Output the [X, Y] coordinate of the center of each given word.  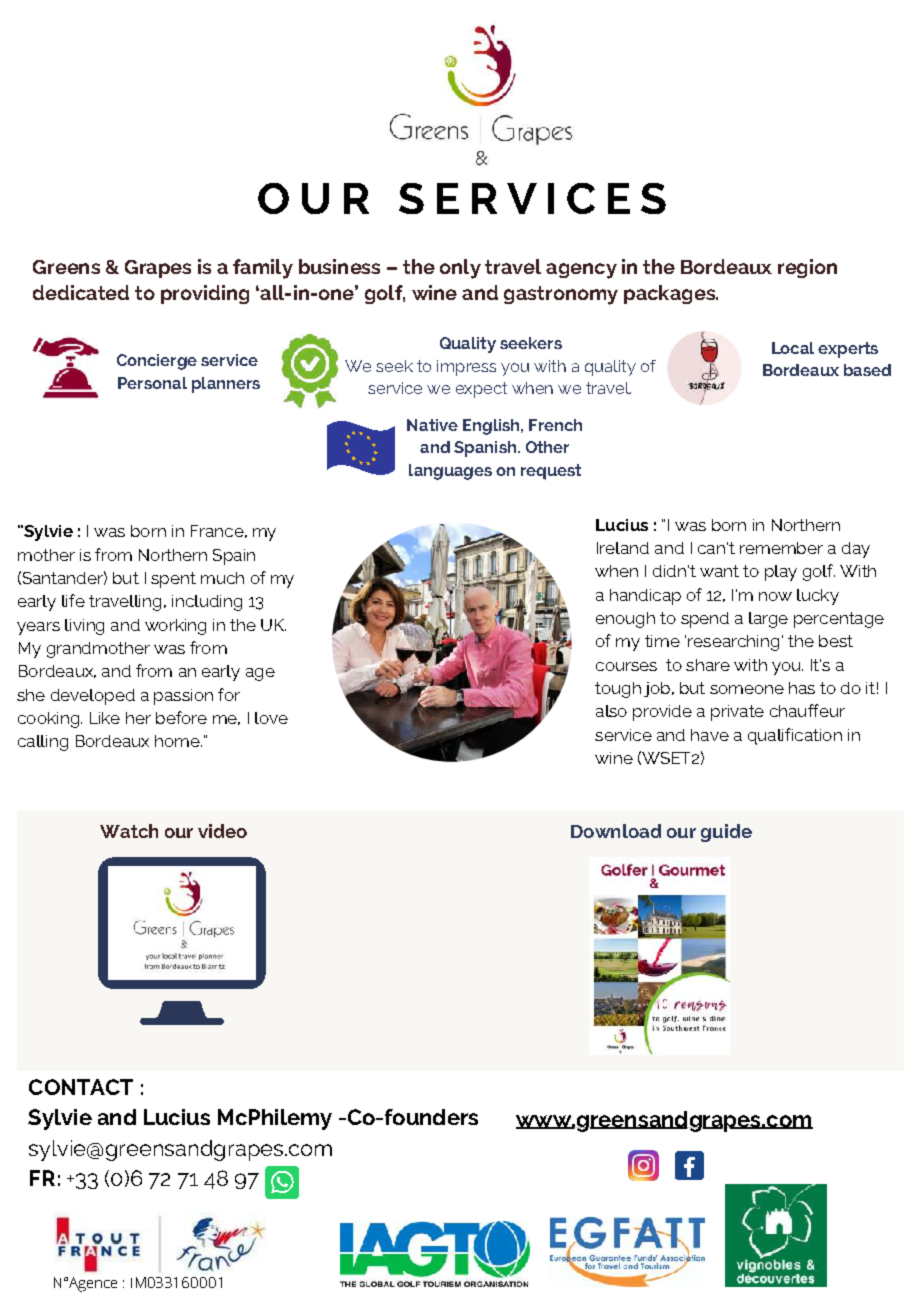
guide [726, 833]
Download [616, 831]
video [222, 831]
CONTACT [81, 1087]
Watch [129, 831]
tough [618, 690]
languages [450, 472]
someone [747, 689]
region [807, 268]
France [217, 531]
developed [93, 697]
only [460, 269]
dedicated [81, 292]
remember [781, 548]
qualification [795, 736]
